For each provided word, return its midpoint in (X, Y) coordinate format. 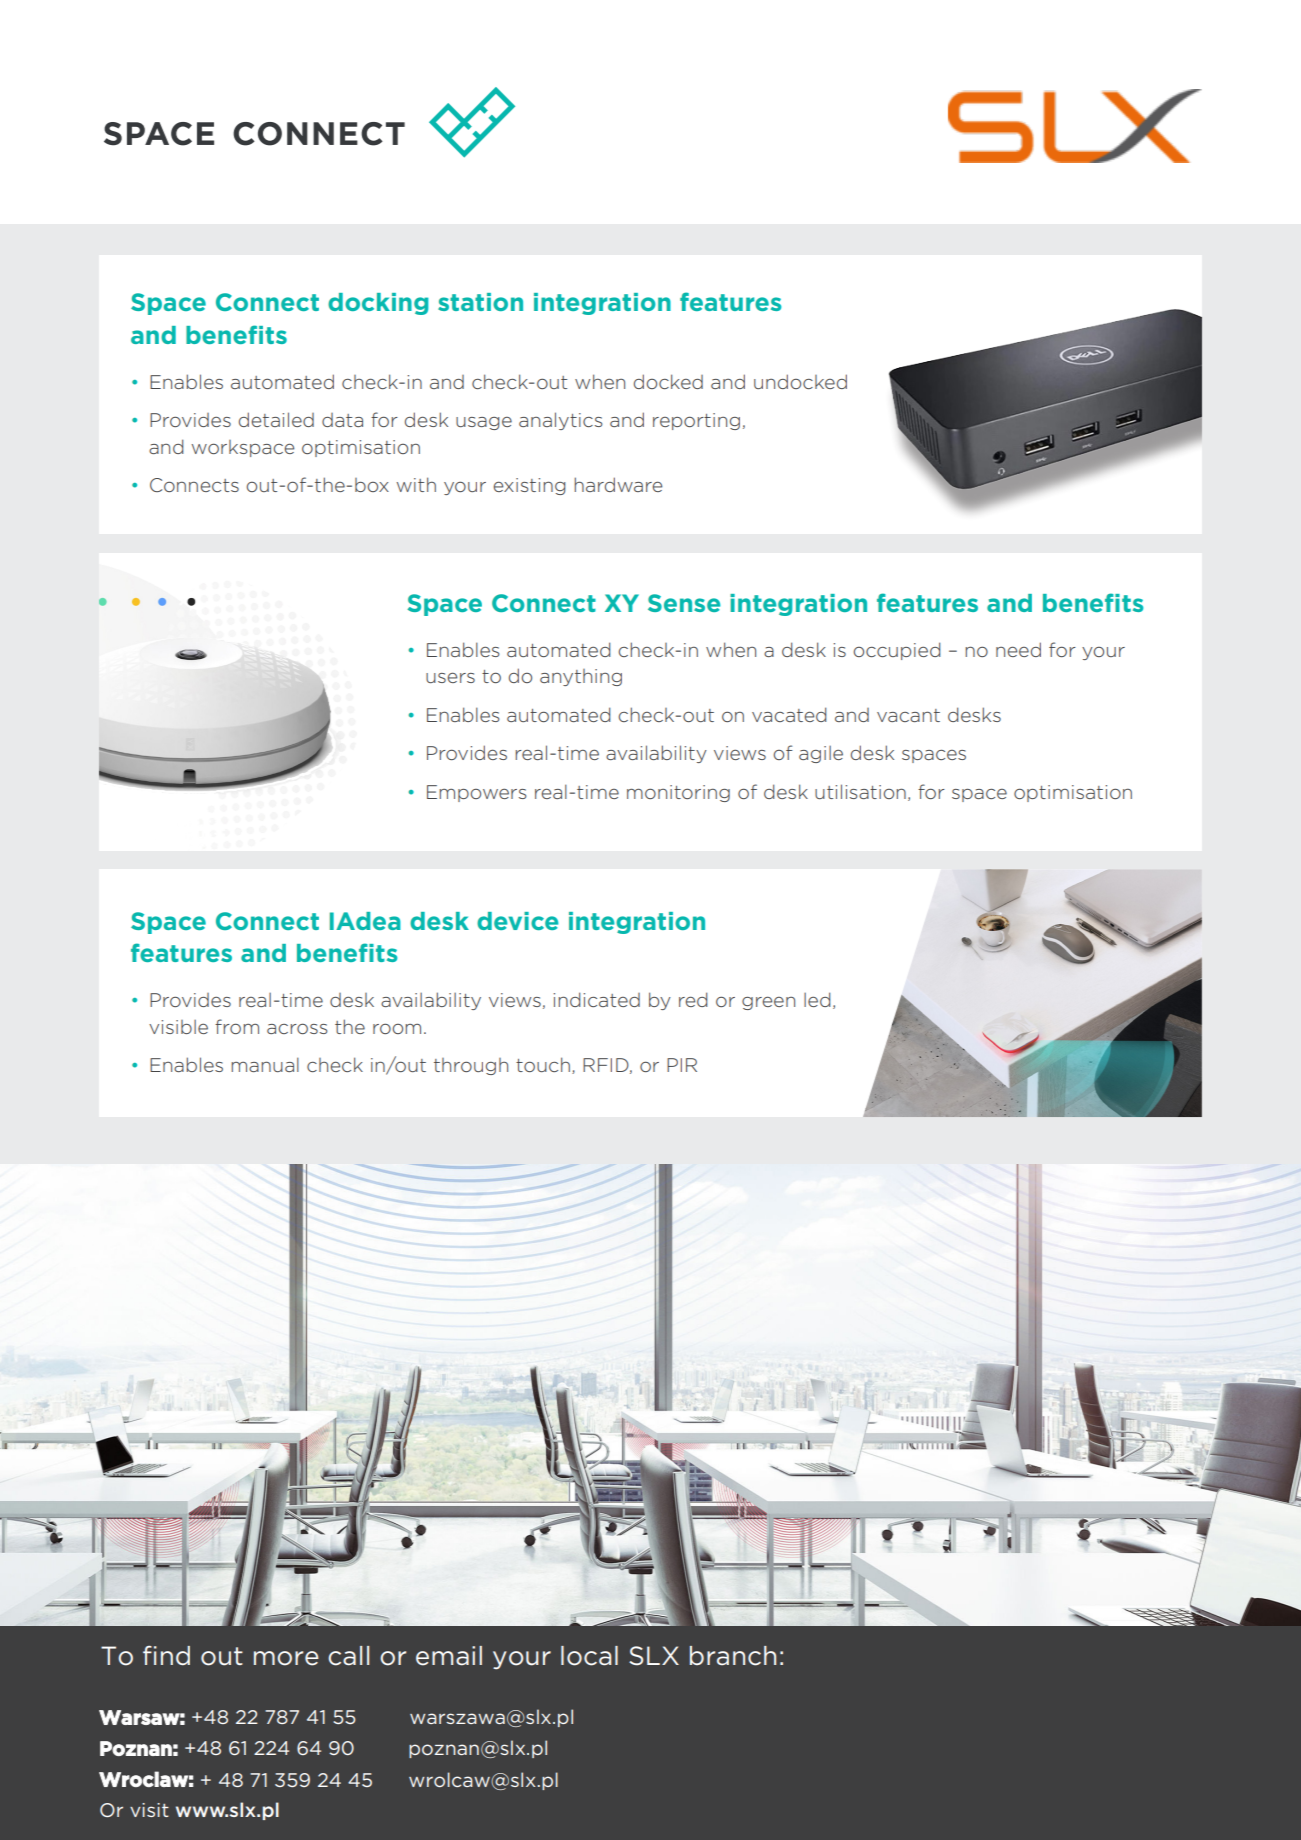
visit (149, 1810)
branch (733, 1656)
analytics (561, 421)
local (589, 1656)
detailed (276, 419)
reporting (696, 421)
